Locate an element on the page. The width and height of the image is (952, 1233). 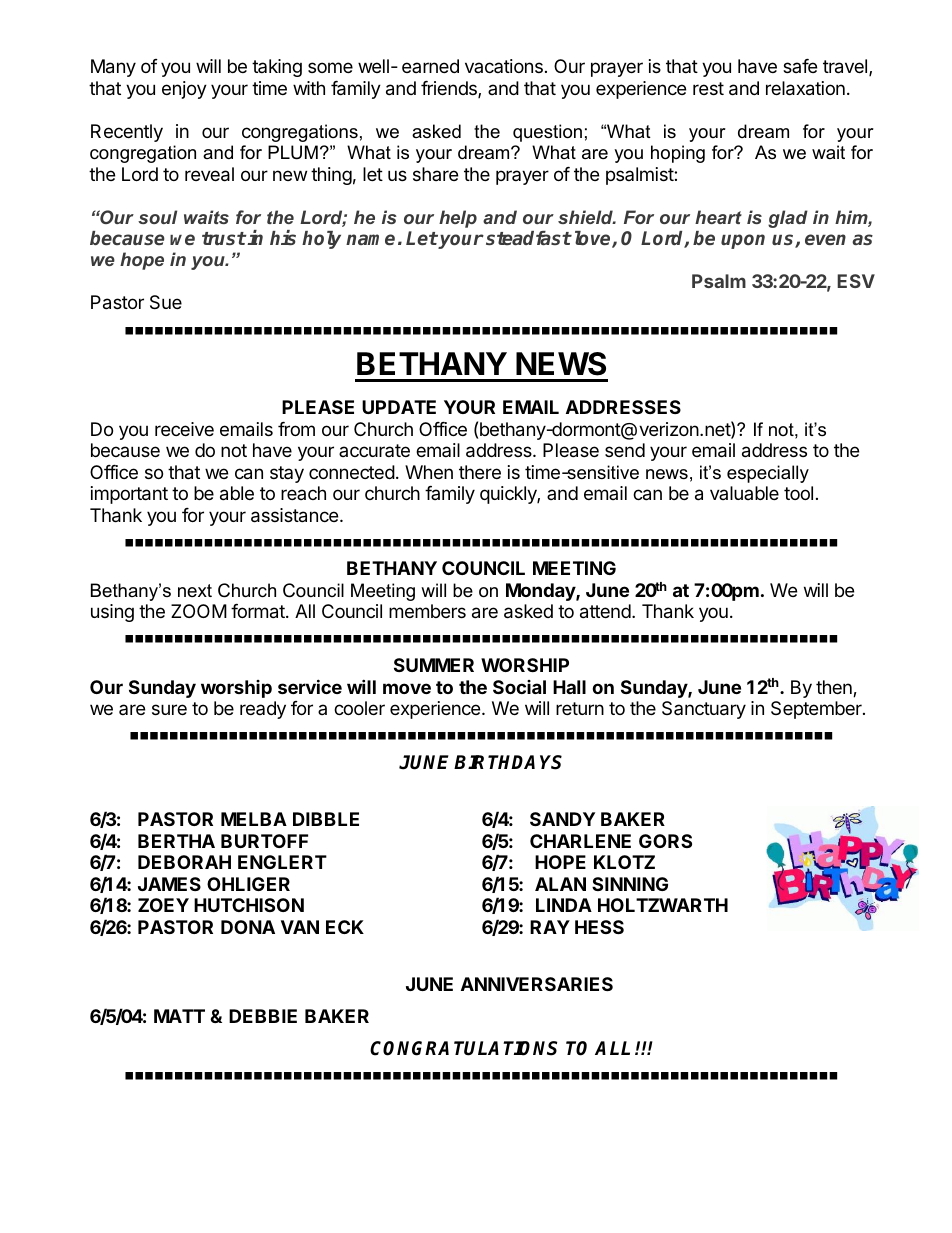
enjoy is located at coordinates (184, 90).
